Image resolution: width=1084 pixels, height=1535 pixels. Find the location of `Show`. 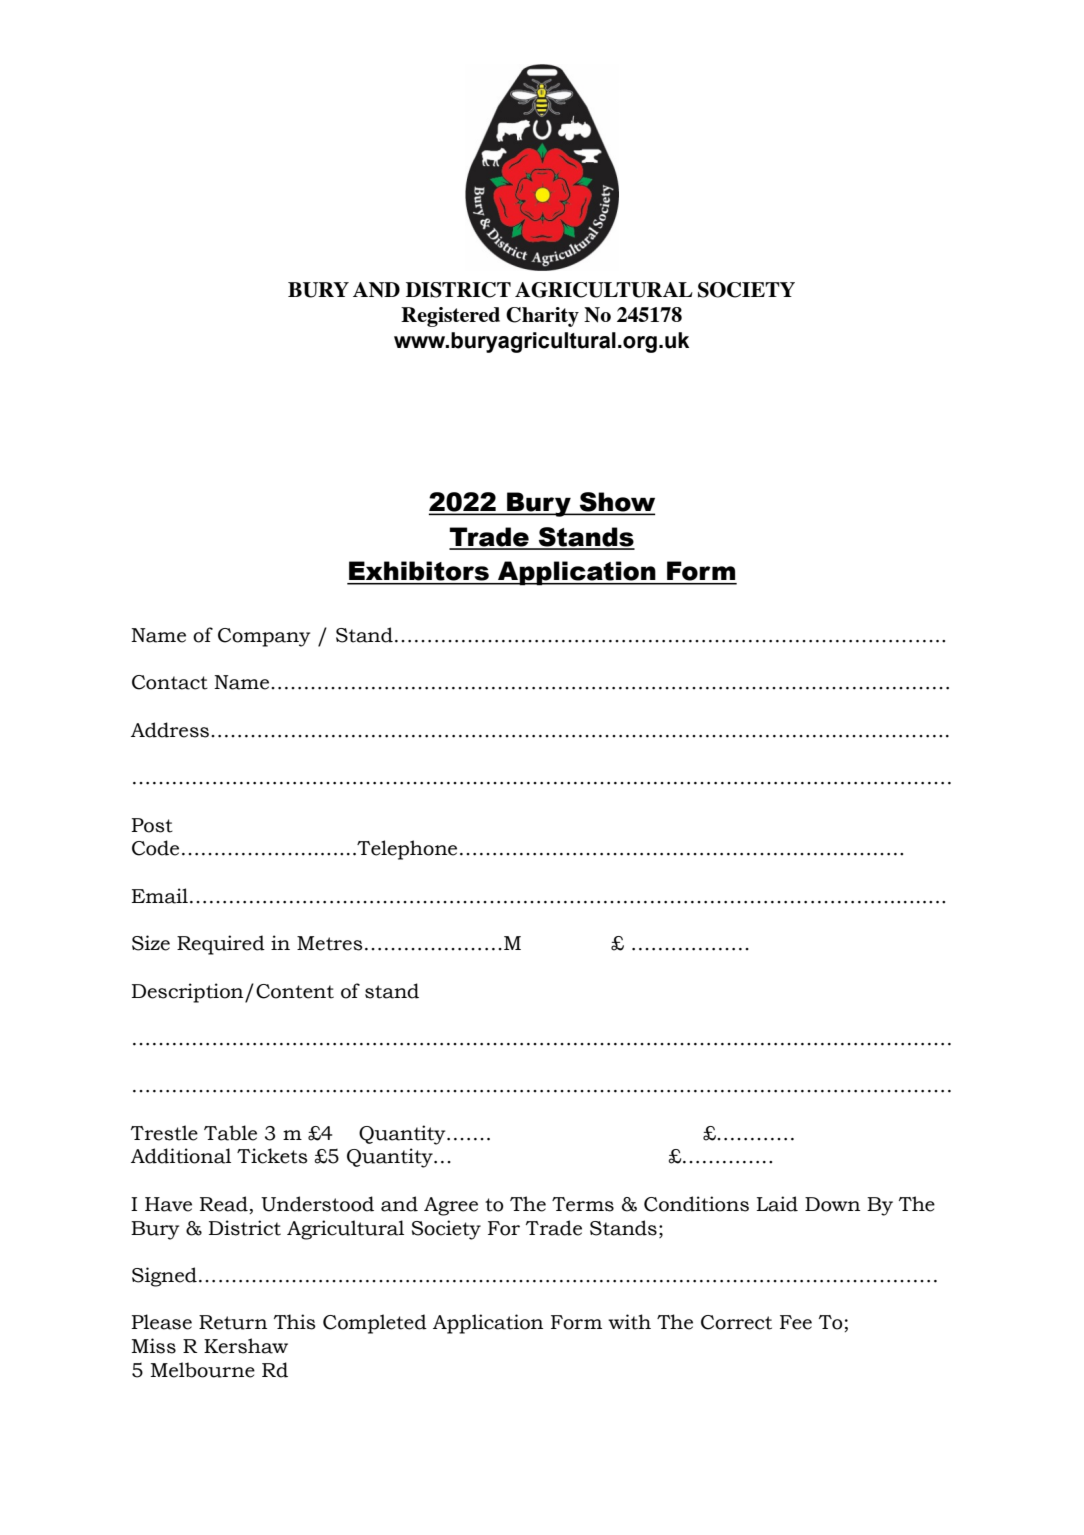

Show is located at coordinates (616, 503).
